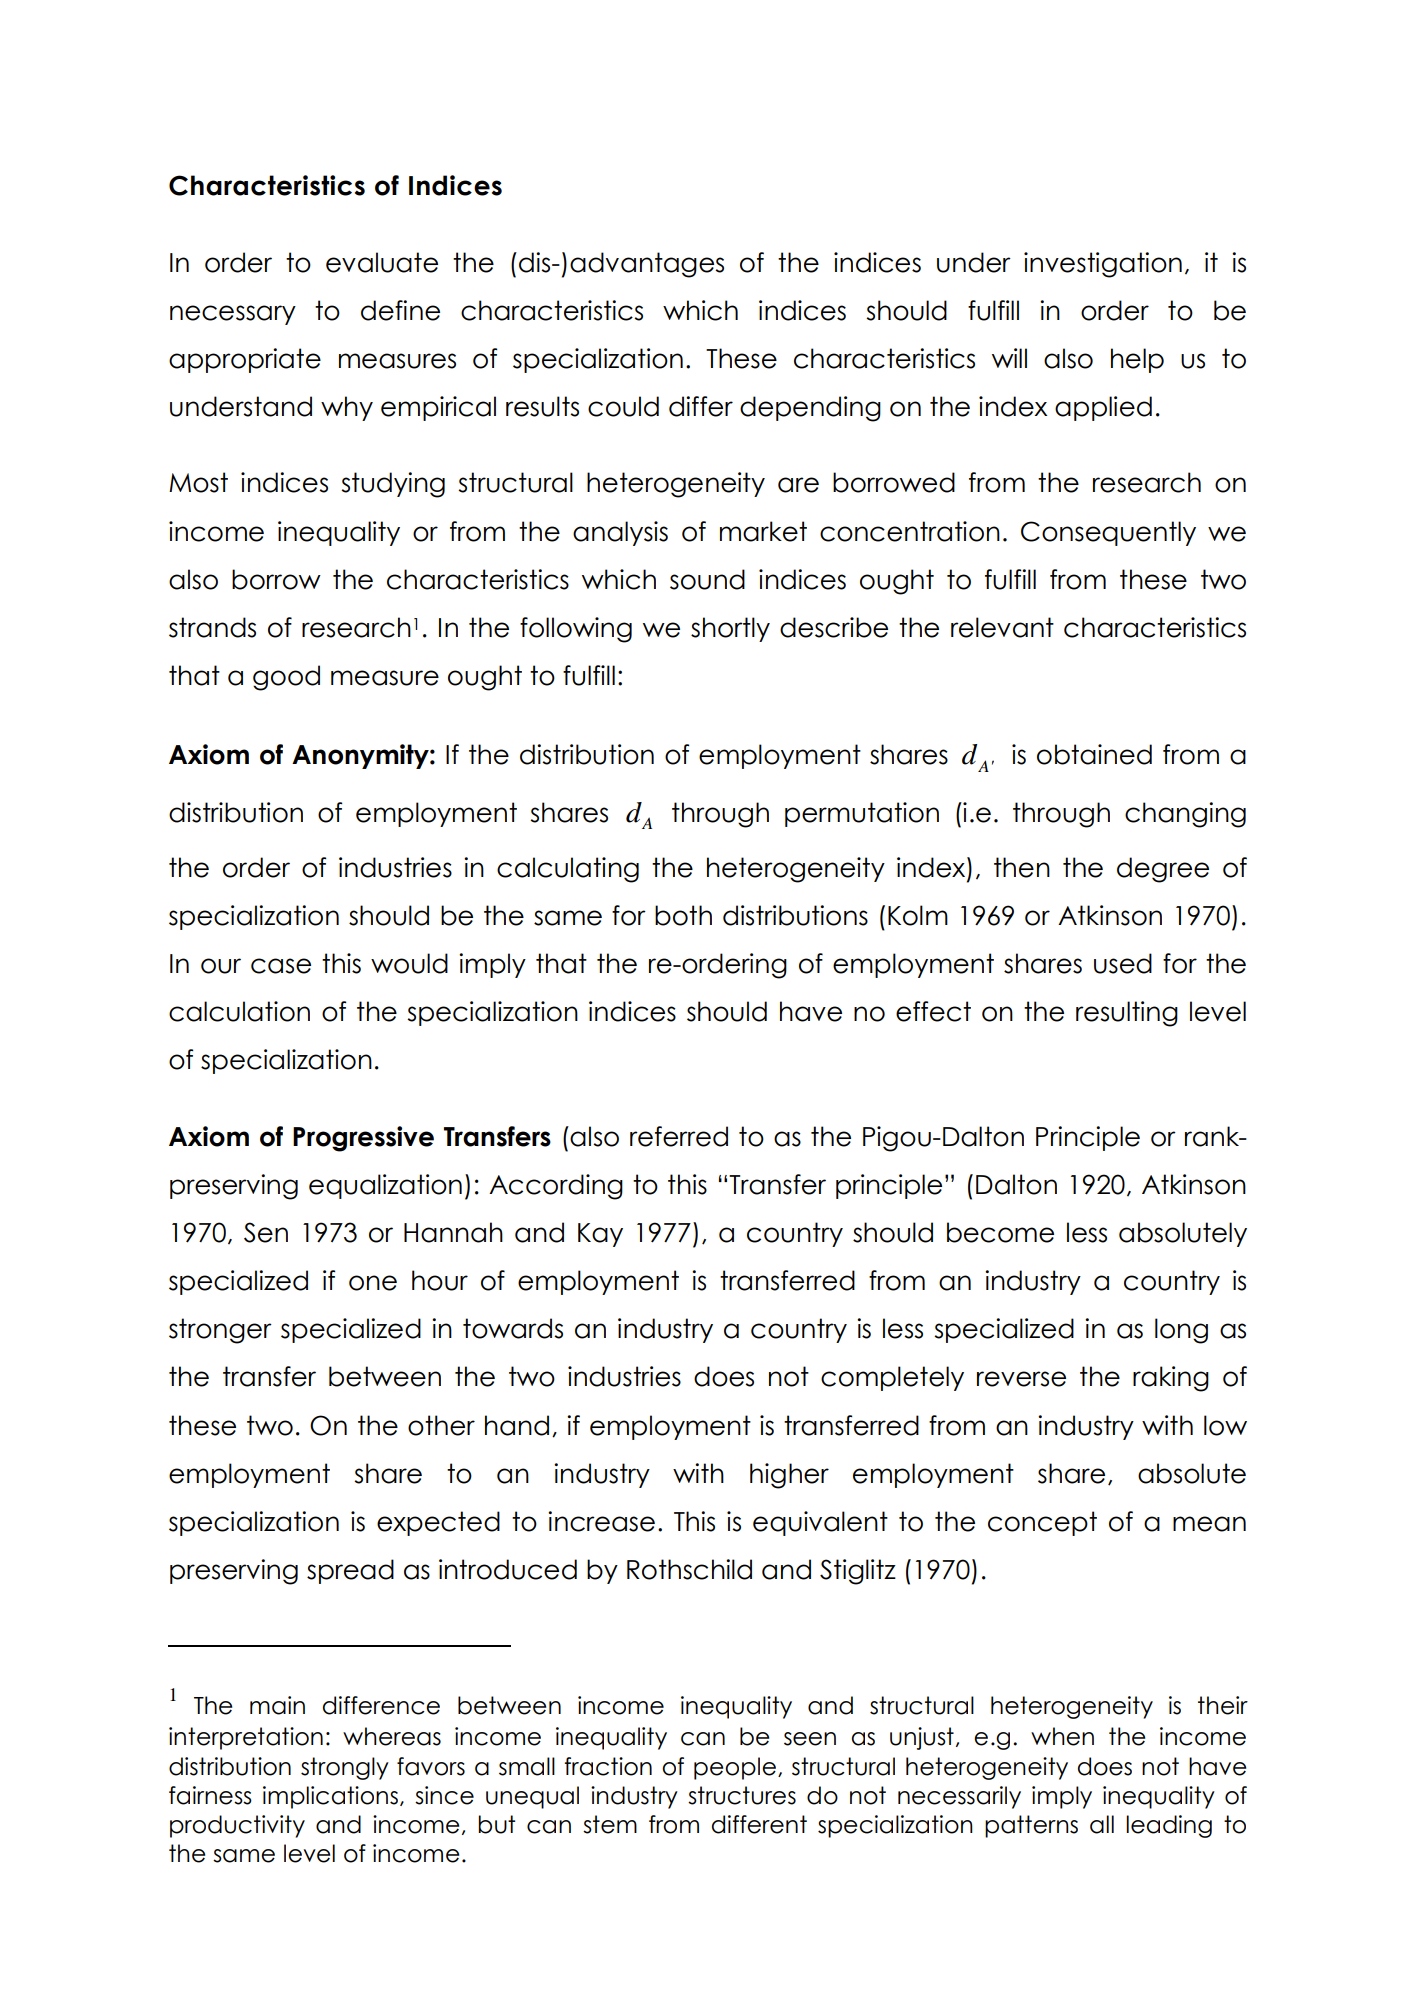  What do you see at coordinates (400, 310) in the screenshot?
I see `define` at bounding box center [400, 310].
